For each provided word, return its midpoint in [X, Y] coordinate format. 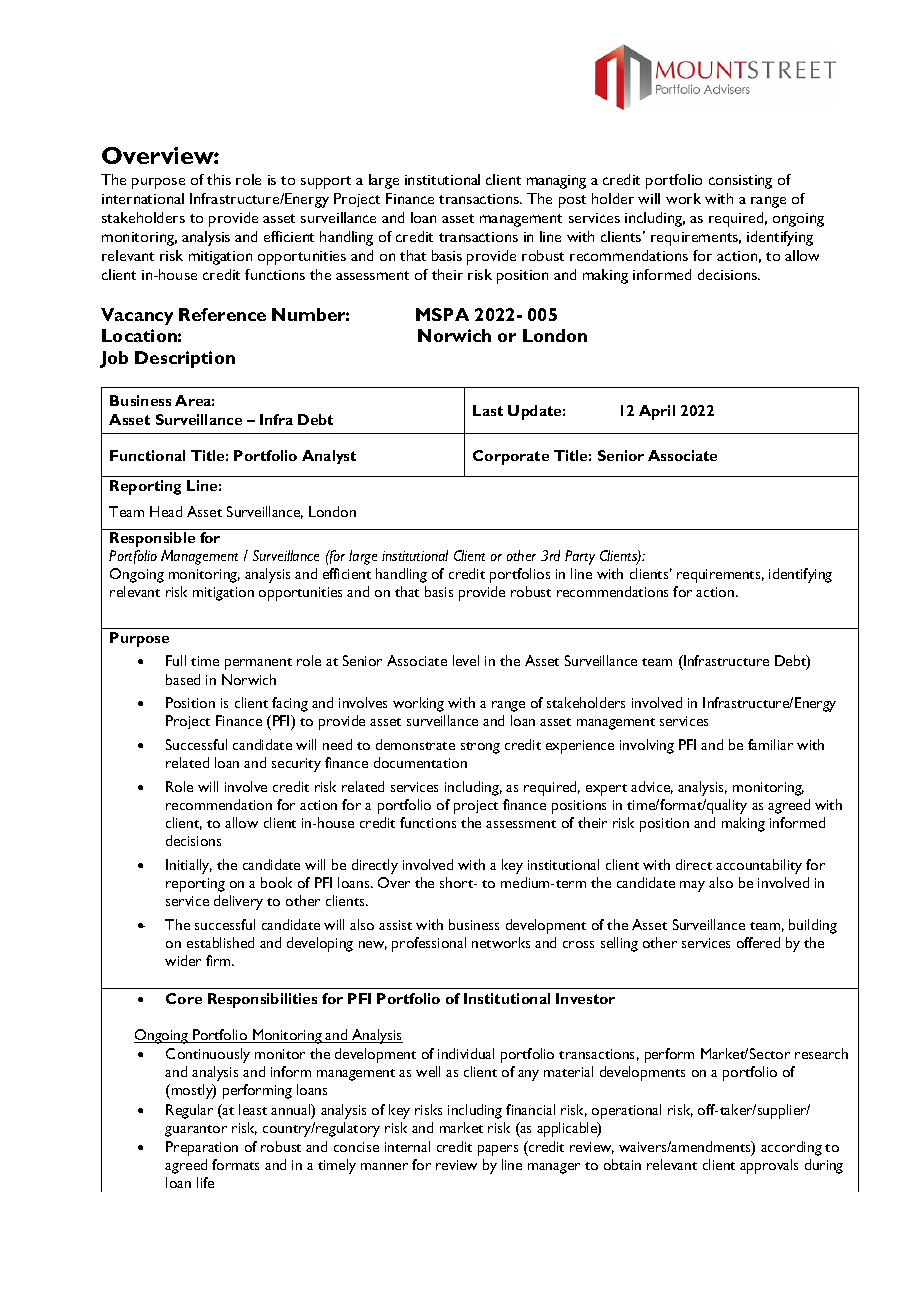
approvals [769, 1166]
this [219, 179]
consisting [740, 182]
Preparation [202, 1148]
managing [556, 182]
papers [498, 1150]
